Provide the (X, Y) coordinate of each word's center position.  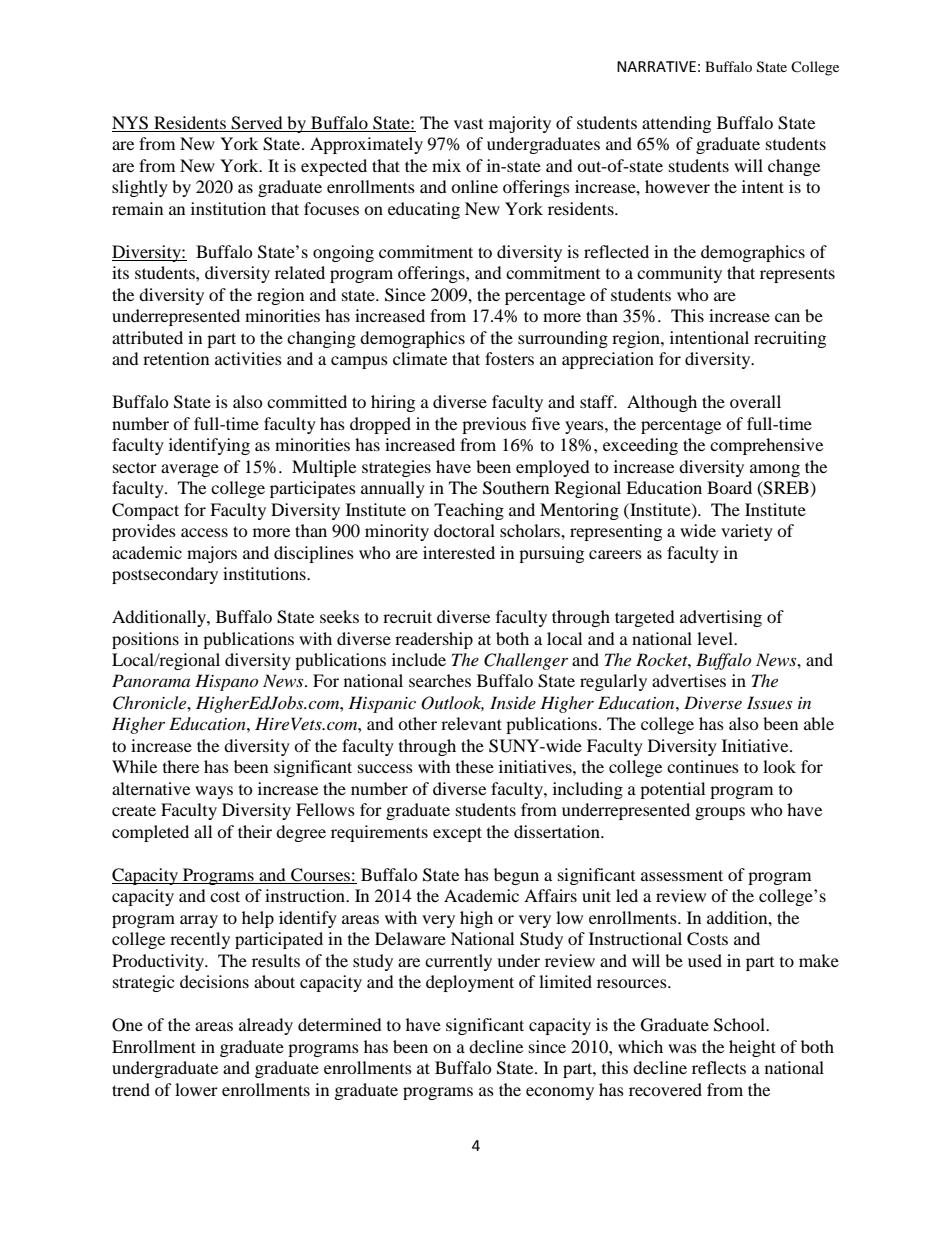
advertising (721, 618)
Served (257, 124)
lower (196, 1089)
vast (468, 124)
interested (459, 552)
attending (676, 124)
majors (212, 554)
